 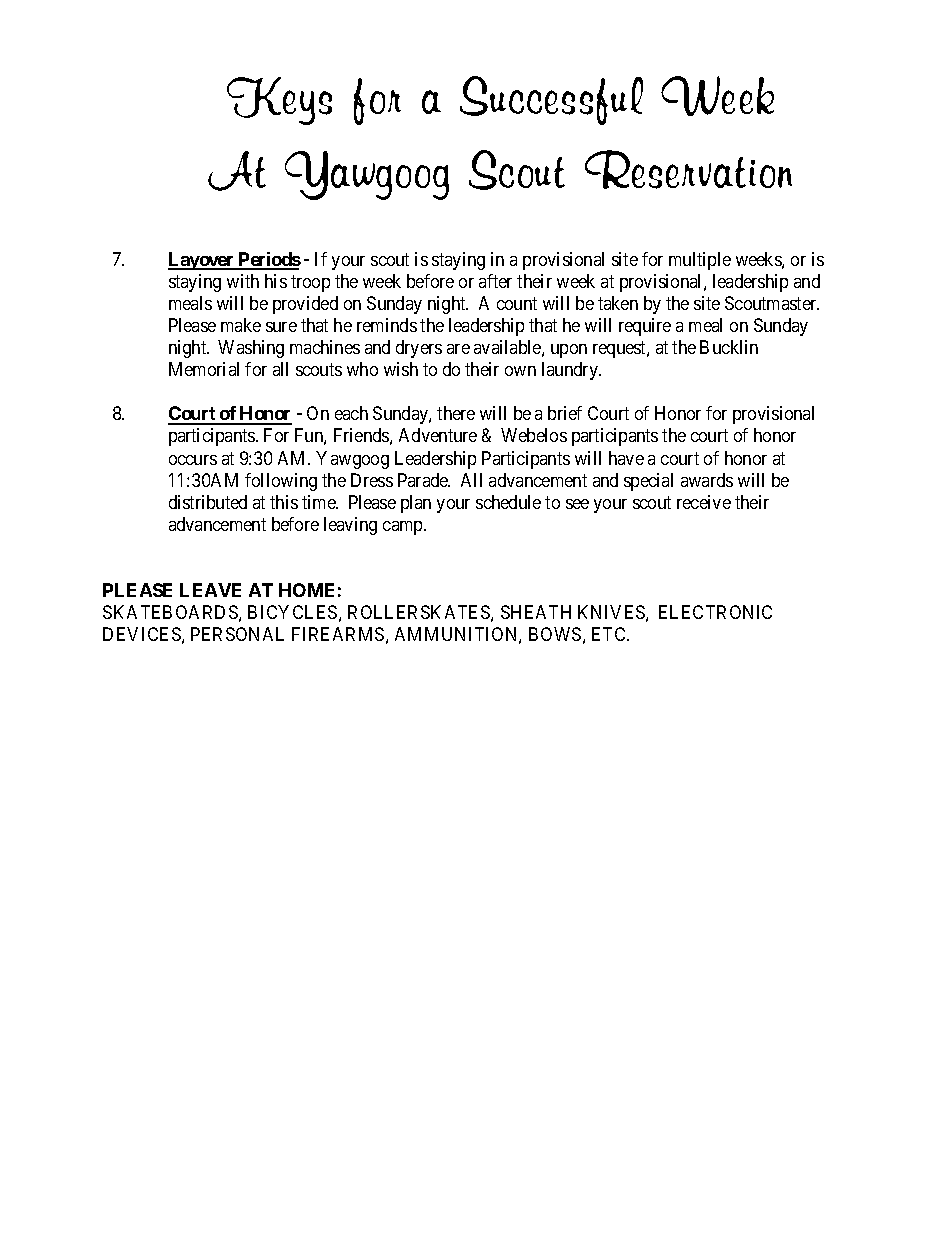 What do you see at coordinates (626, 458) in the screenshot?
I see `have` at bounding box center [626, 458].
